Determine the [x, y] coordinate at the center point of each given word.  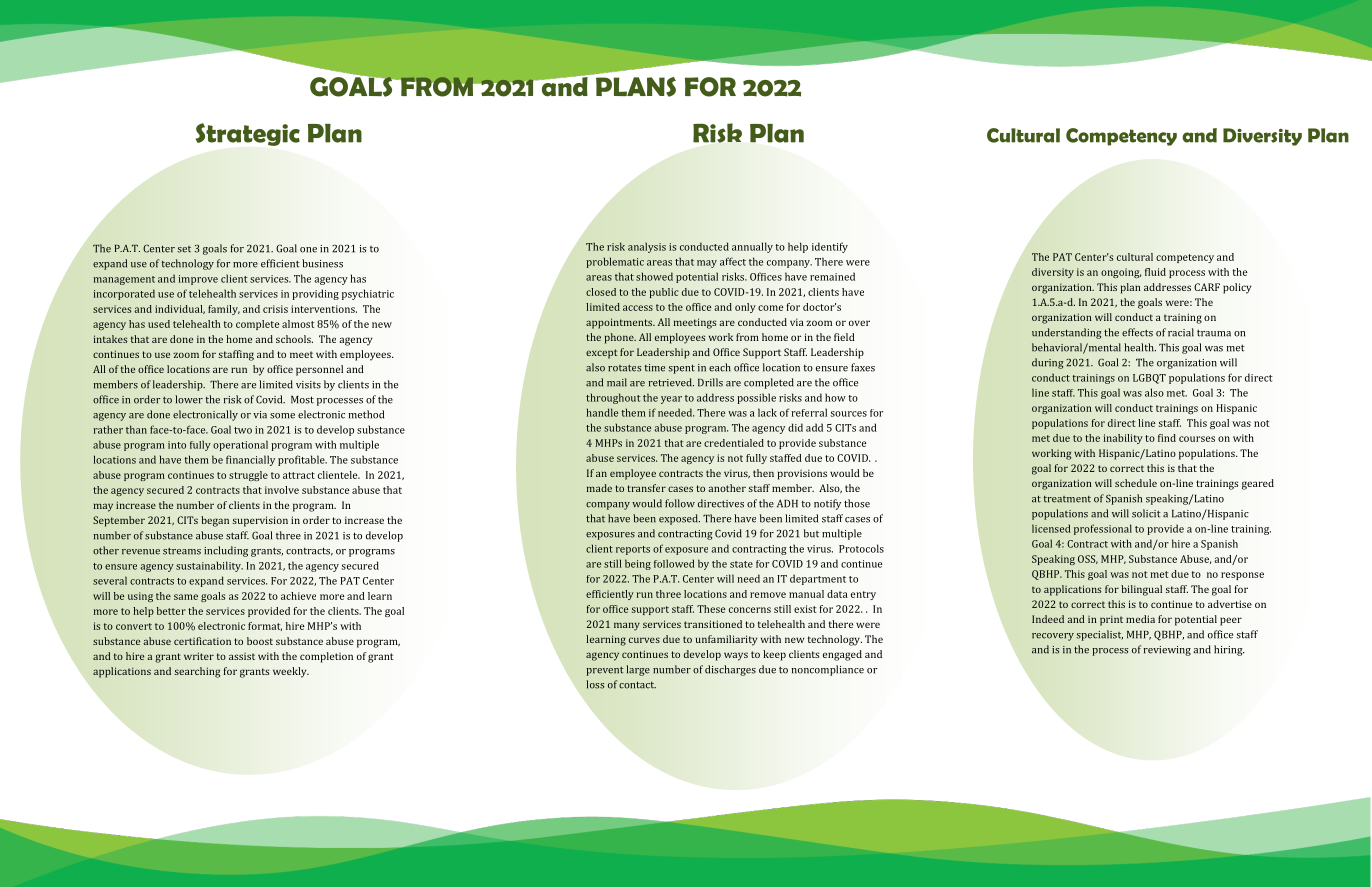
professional [1103, 529]
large [638, 670]
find [1167, 438]
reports [633, 550]
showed [654, 276]
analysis [647, 247]
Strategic [248, 134]
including [226, 551]
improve [198, 280]
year [671, 400]
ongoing [1121, 273]
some [282, 416]
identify [830, 247]
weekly [291, 672]
